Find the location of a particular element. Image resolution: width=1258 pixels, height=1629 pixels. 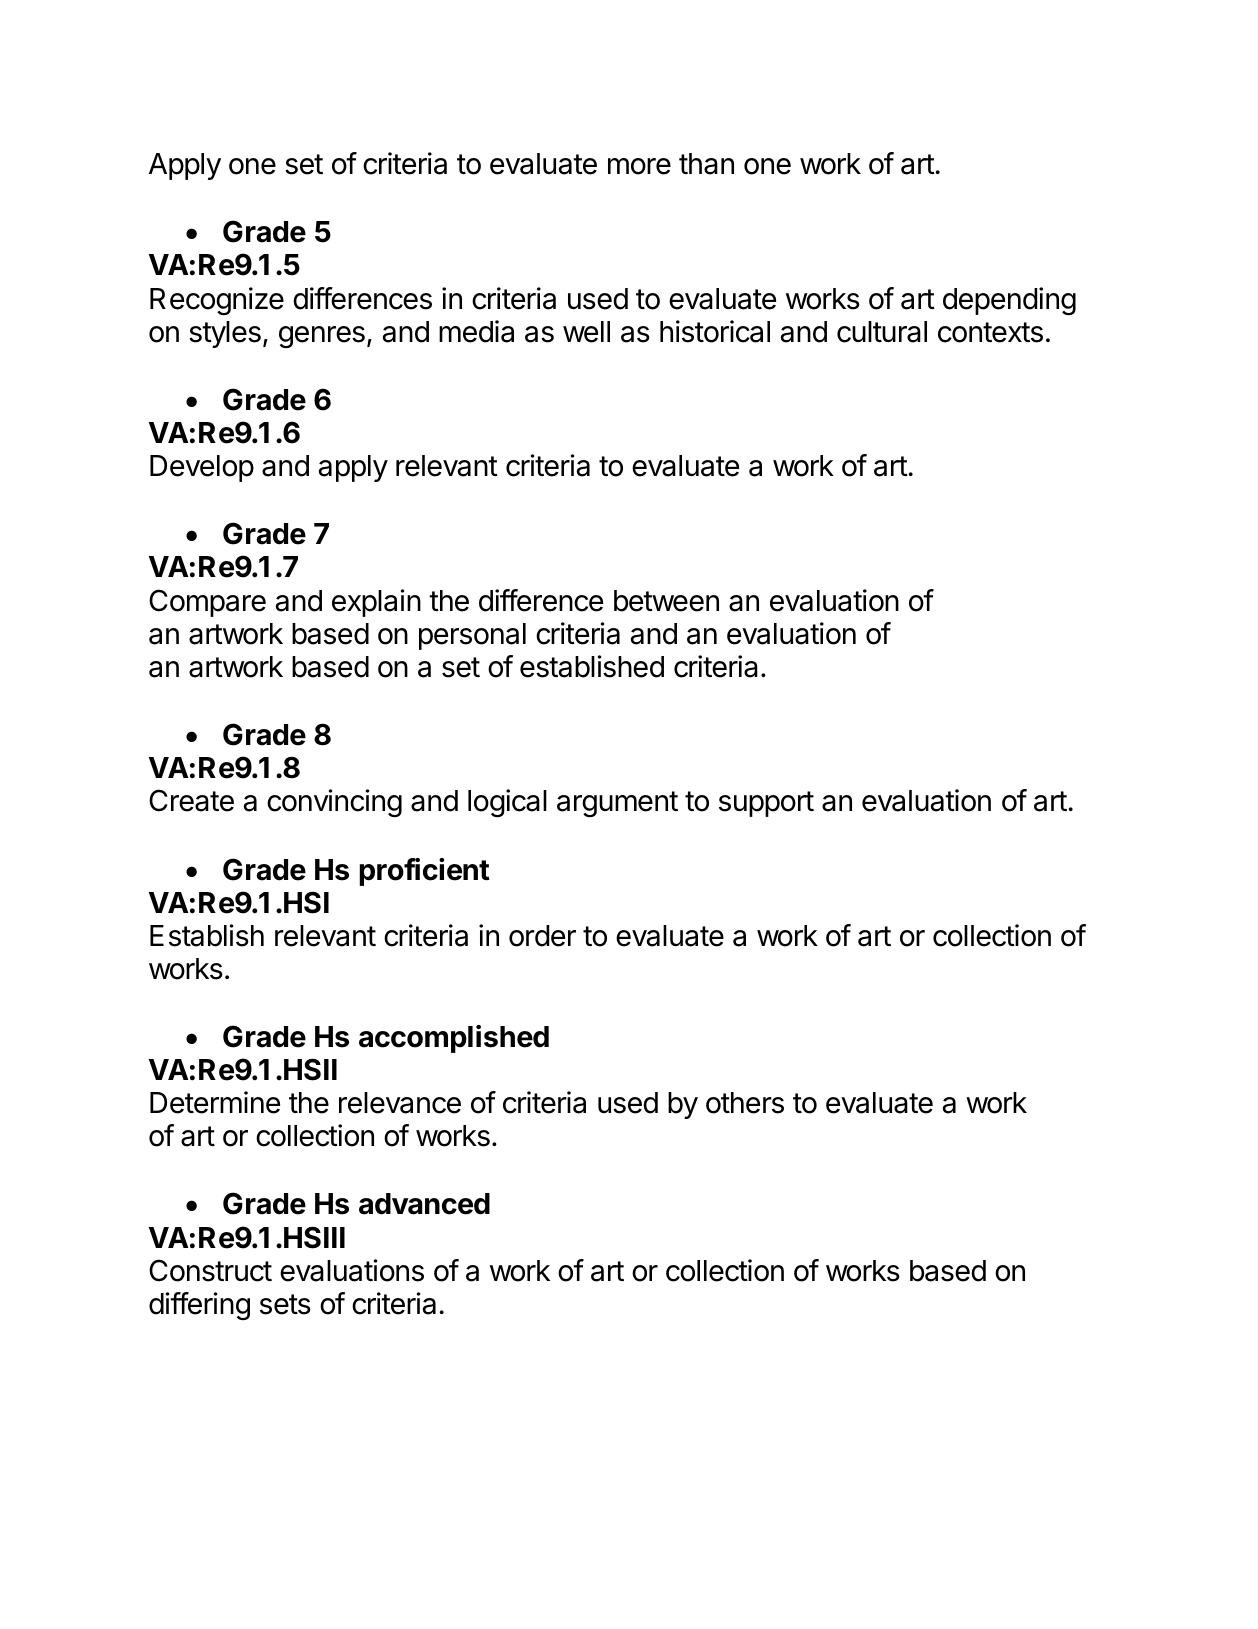

between is located at coordinates (666, 601).
